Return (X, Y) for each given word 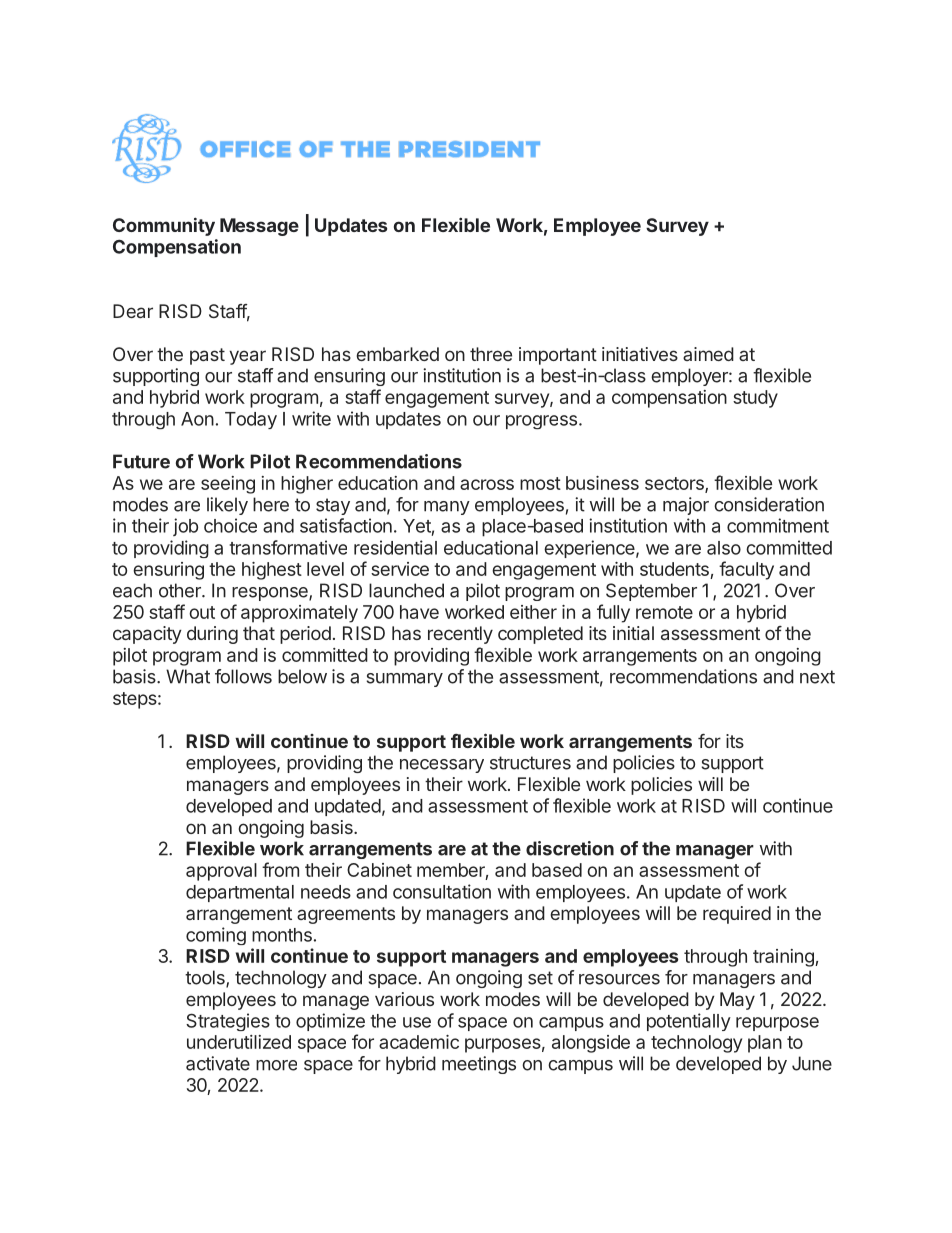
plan (765, 1044)
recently (460, 635)
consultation (442, 891)
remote (664, 612)
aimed (708, 354)
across (487, 484)
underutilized (239, 1042)
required (737, 915)
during (212, 635)
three (491, 354)
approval (221, 872)
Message (259, 227)
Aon (197, 419)
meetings (479, 1065)
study (755, 399)
